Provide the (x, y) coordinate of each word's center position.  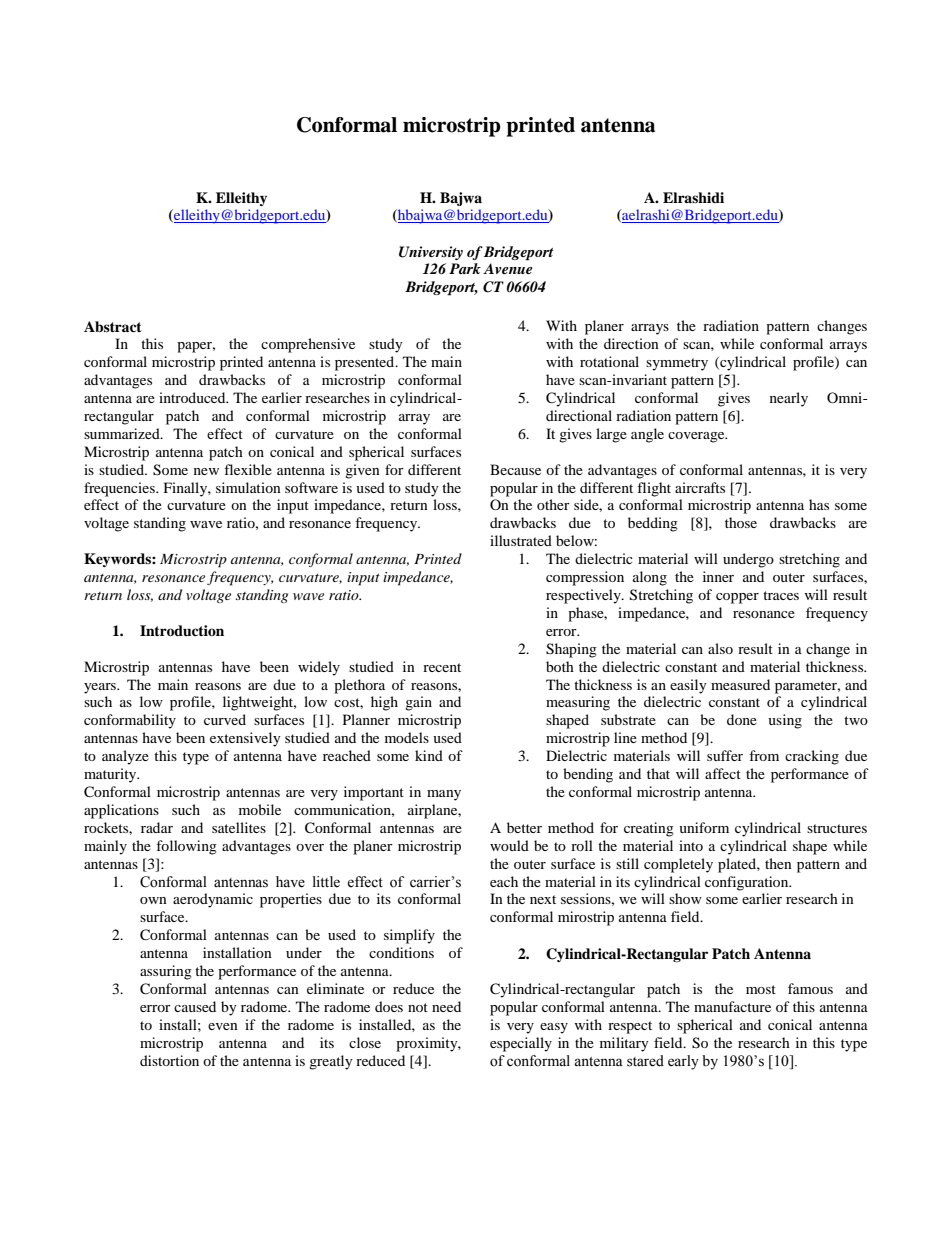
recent (442, 667)
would (509, 845)
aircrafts (700, 487)
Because (515, 469)
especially (521, 1044)
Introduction (182, 631)
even (223, 1026)
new (206, 471)
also (720, 648)
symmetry (677, 364)
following (186, 847)
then (778, 863)
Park (465, 268)
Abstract (113, 327)
